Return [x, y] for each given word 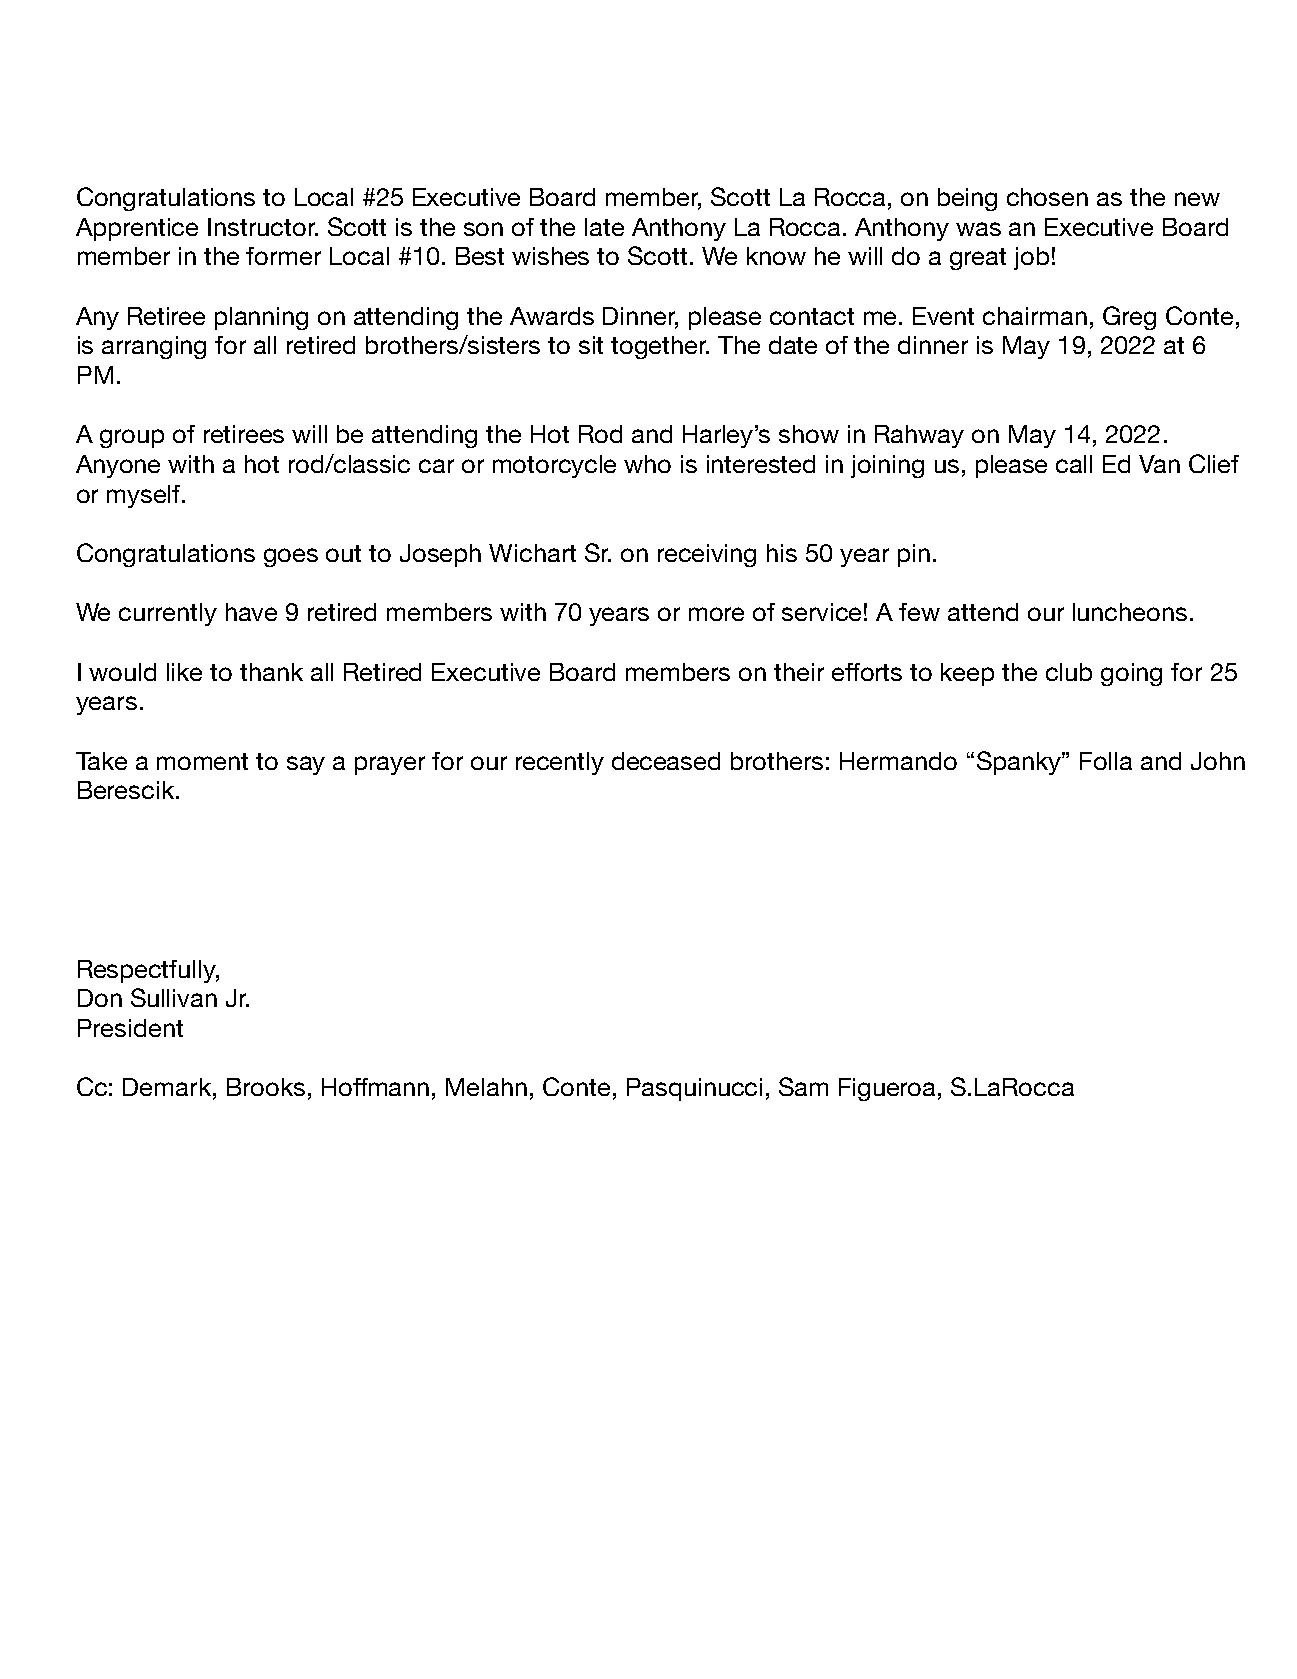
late [604, 227]
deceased [666, 761]
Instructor [263, 227]
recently [560, 763]
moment [202, 761]
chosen [1047, 197]
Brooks [266, 1087]
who [647, 464]
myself [145, 496]
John [1218, 761]
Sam [803, 1086]
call [1074, 464]
